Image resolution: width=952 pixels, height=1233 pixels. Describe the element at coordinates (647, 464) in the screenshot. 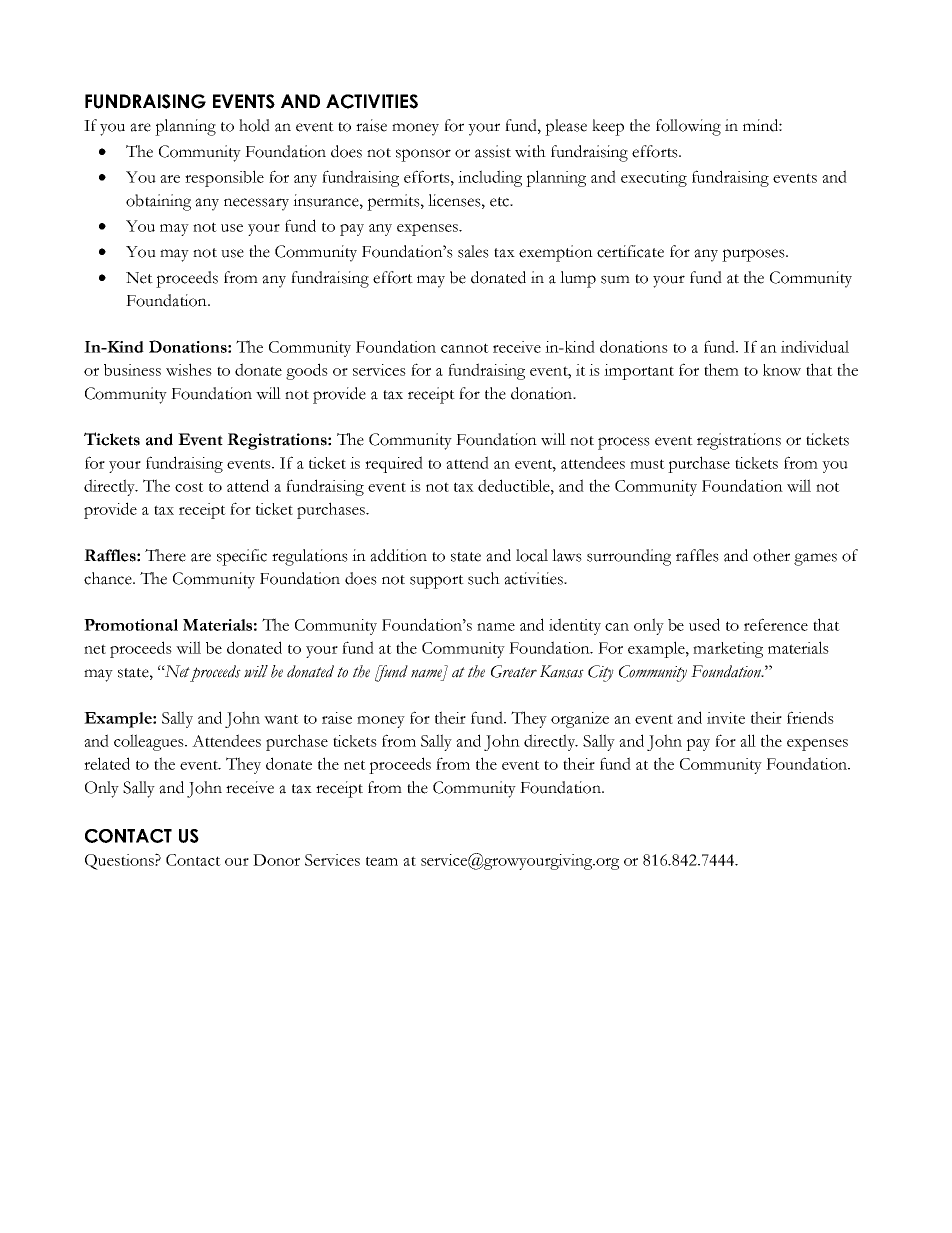

I see `must` at that location.
